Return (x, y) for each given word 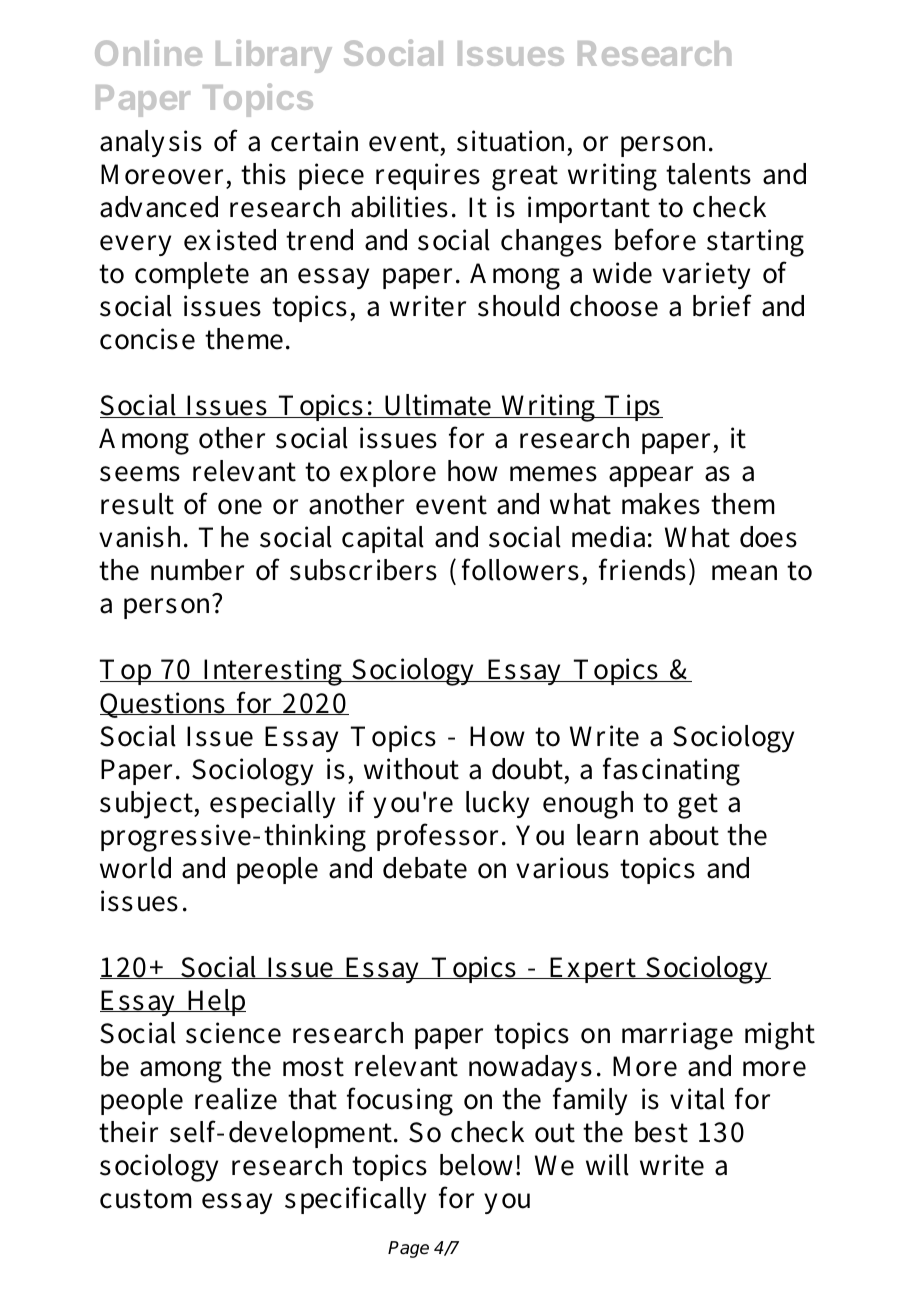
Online (148, 52)
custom (146, 1199)
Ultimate (437, 406)
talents (708, 174)
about (684, 835)
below (478, 1165)
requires (428, 176)
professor (440, 837)
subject (147, 805)
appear (651, 476)
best (661, 1132)
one (240, 507)
